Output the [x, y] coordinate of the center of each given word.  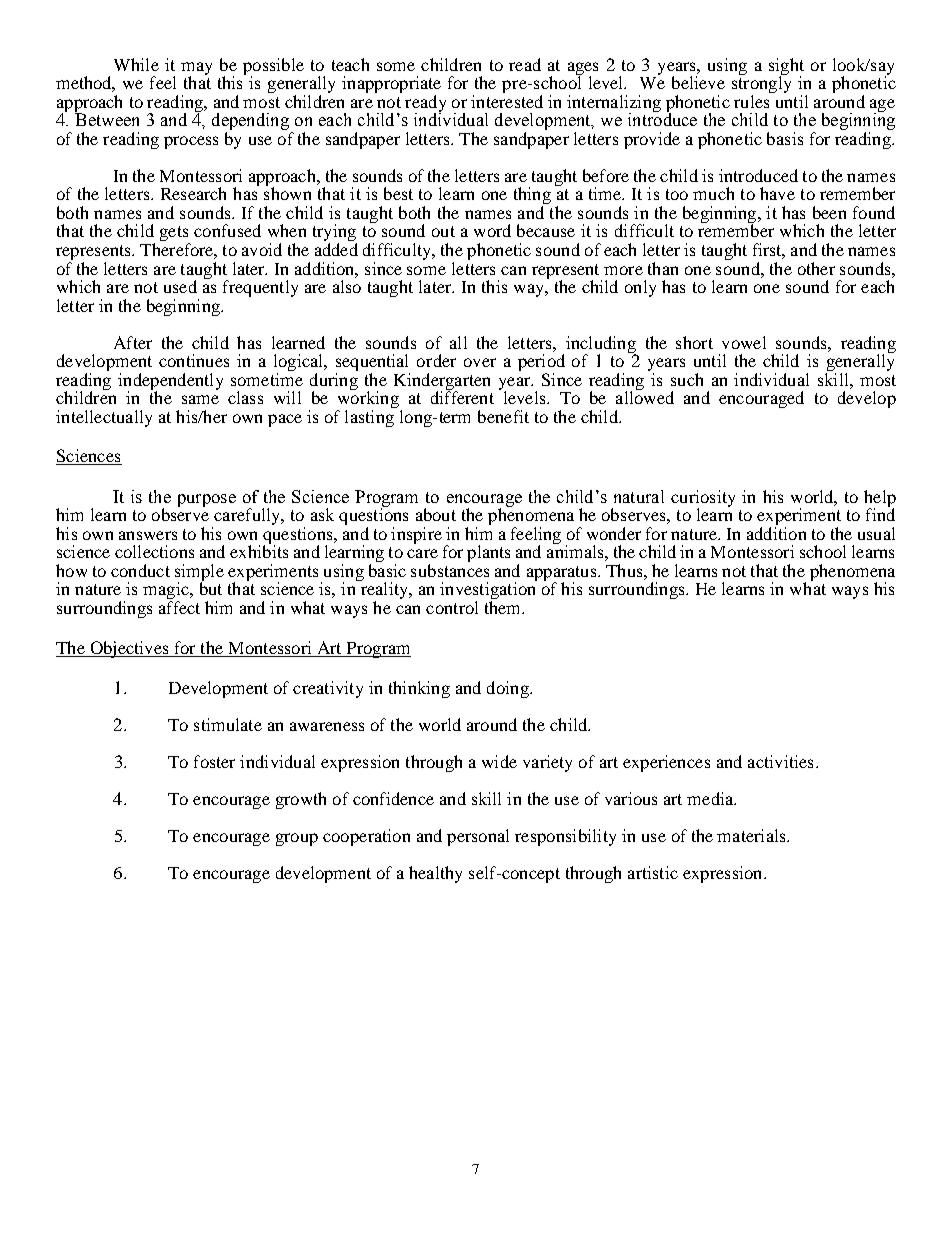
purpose [207, 500]
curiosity [703, 499]
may [196, 69]
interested [507, 101]
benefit [503, 416]
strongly [761, 85]
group [297, 839]
